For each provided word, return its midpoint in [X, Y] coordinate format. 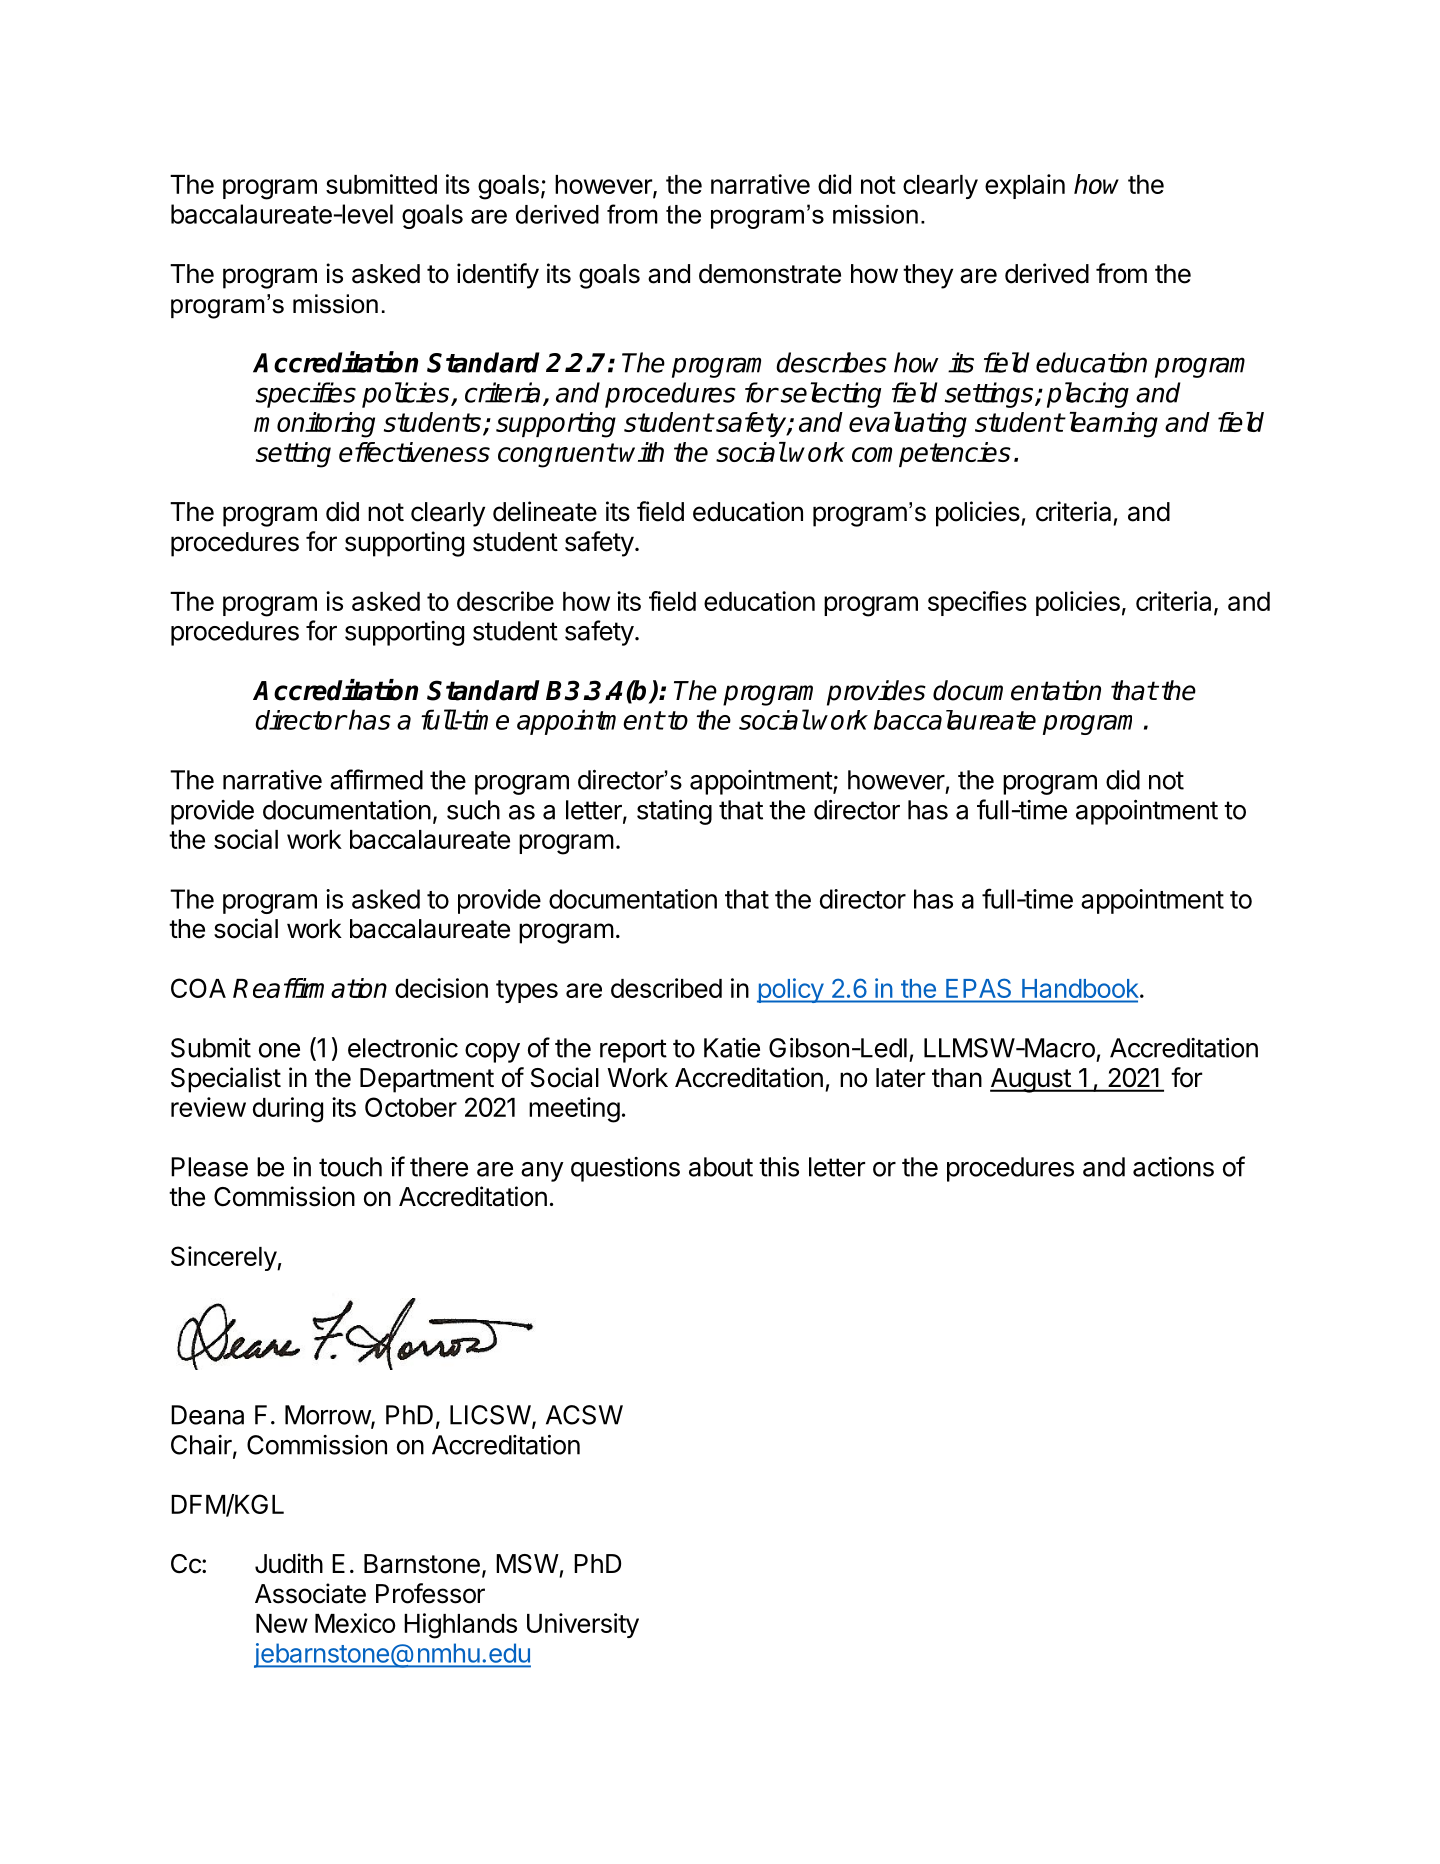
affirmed [376, 779]
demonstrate [770, 274]
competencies [931, 454]
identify [498, 276]
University [583, 1625]
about [721, 1167]
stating [674, 812]
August [1031, 1080]
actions [1173, 1167]
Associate [310, 1593]
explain [1025, 186]
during [288, 1110]
